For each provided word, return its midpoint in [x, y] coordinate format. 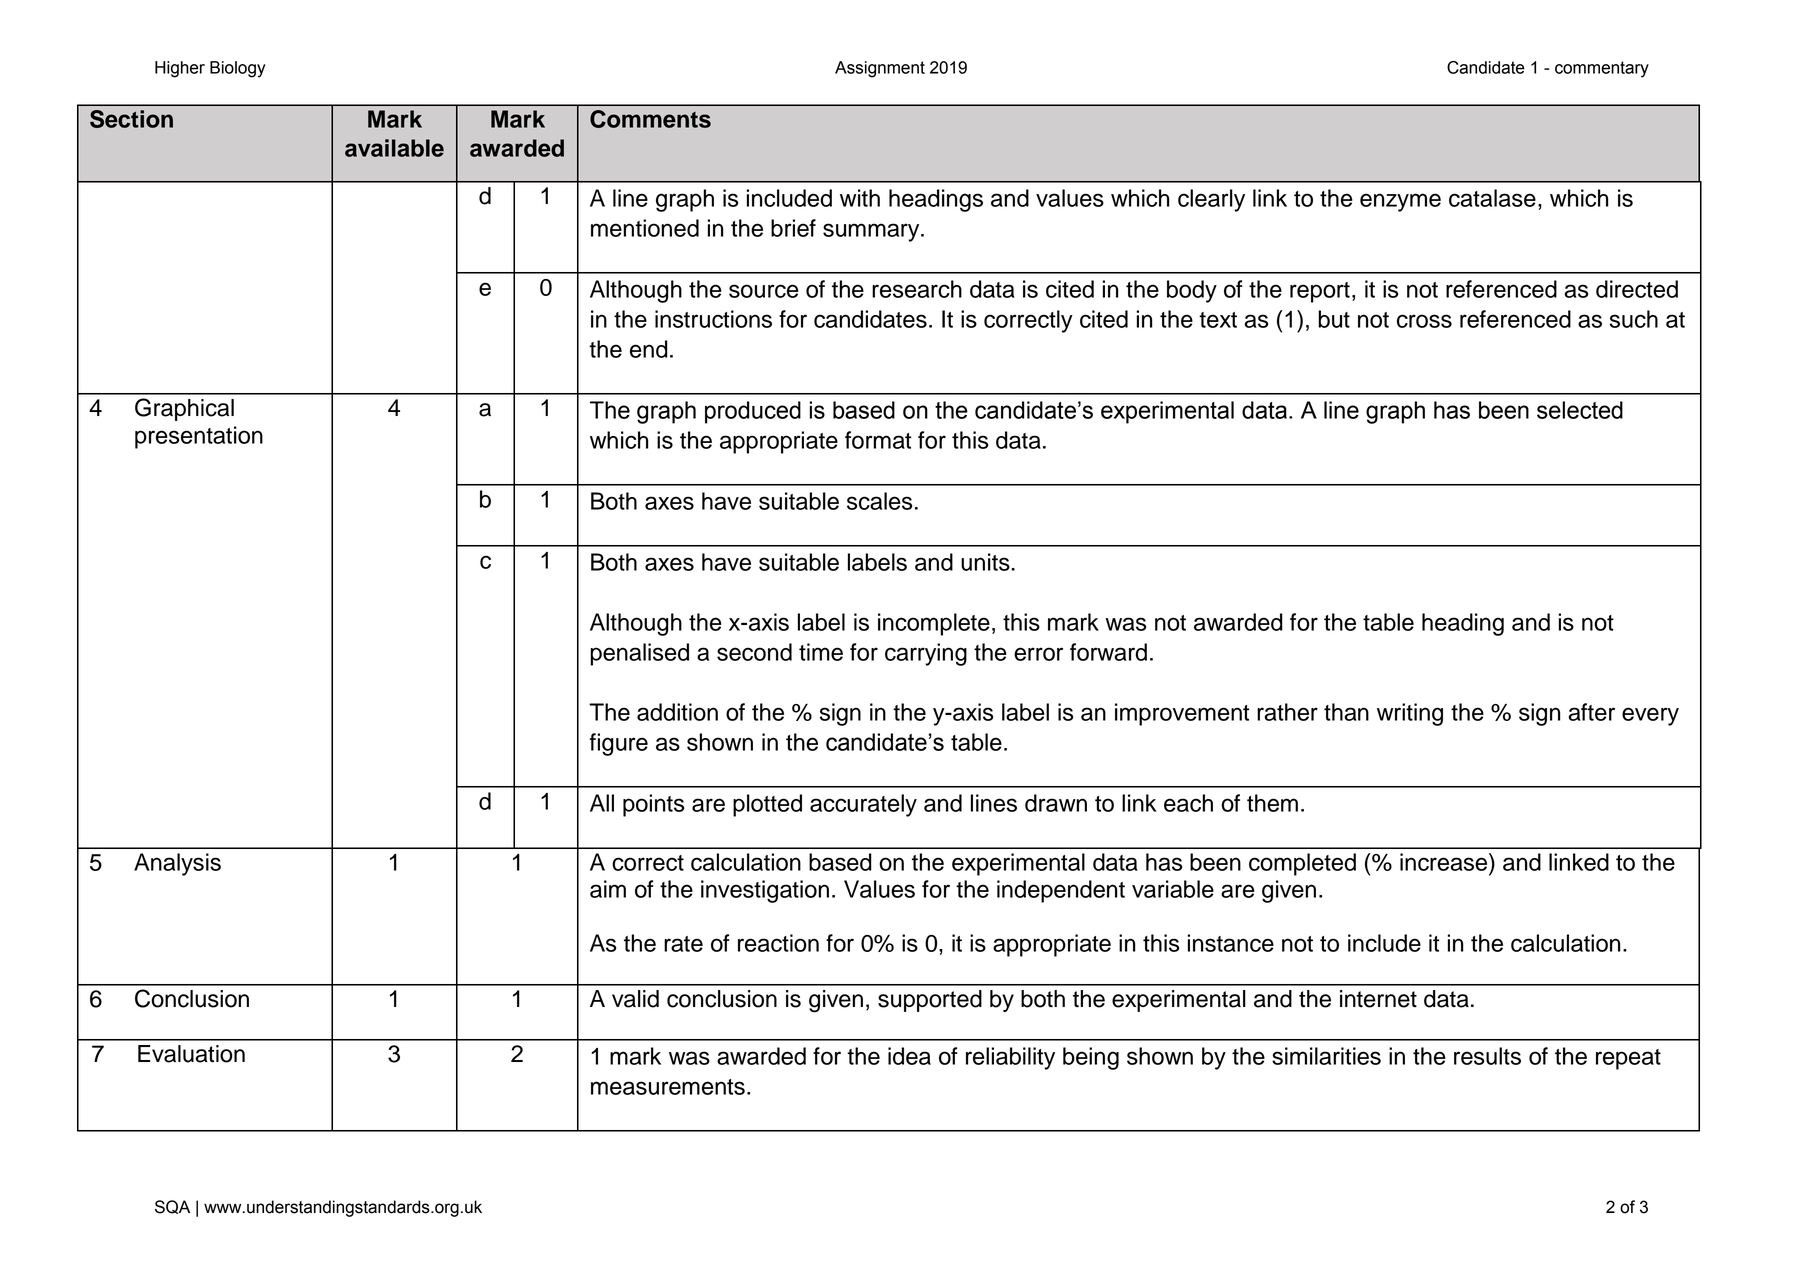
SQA [172, 1207]
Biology [238, 69]
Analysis [177, 864]
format [878, 440]
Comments [650, 119]
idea [909, 1056]
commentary [1602, 69]
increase [1445, 862]
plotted [767, 805]
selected [1580, 410]
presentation [199, 437]
